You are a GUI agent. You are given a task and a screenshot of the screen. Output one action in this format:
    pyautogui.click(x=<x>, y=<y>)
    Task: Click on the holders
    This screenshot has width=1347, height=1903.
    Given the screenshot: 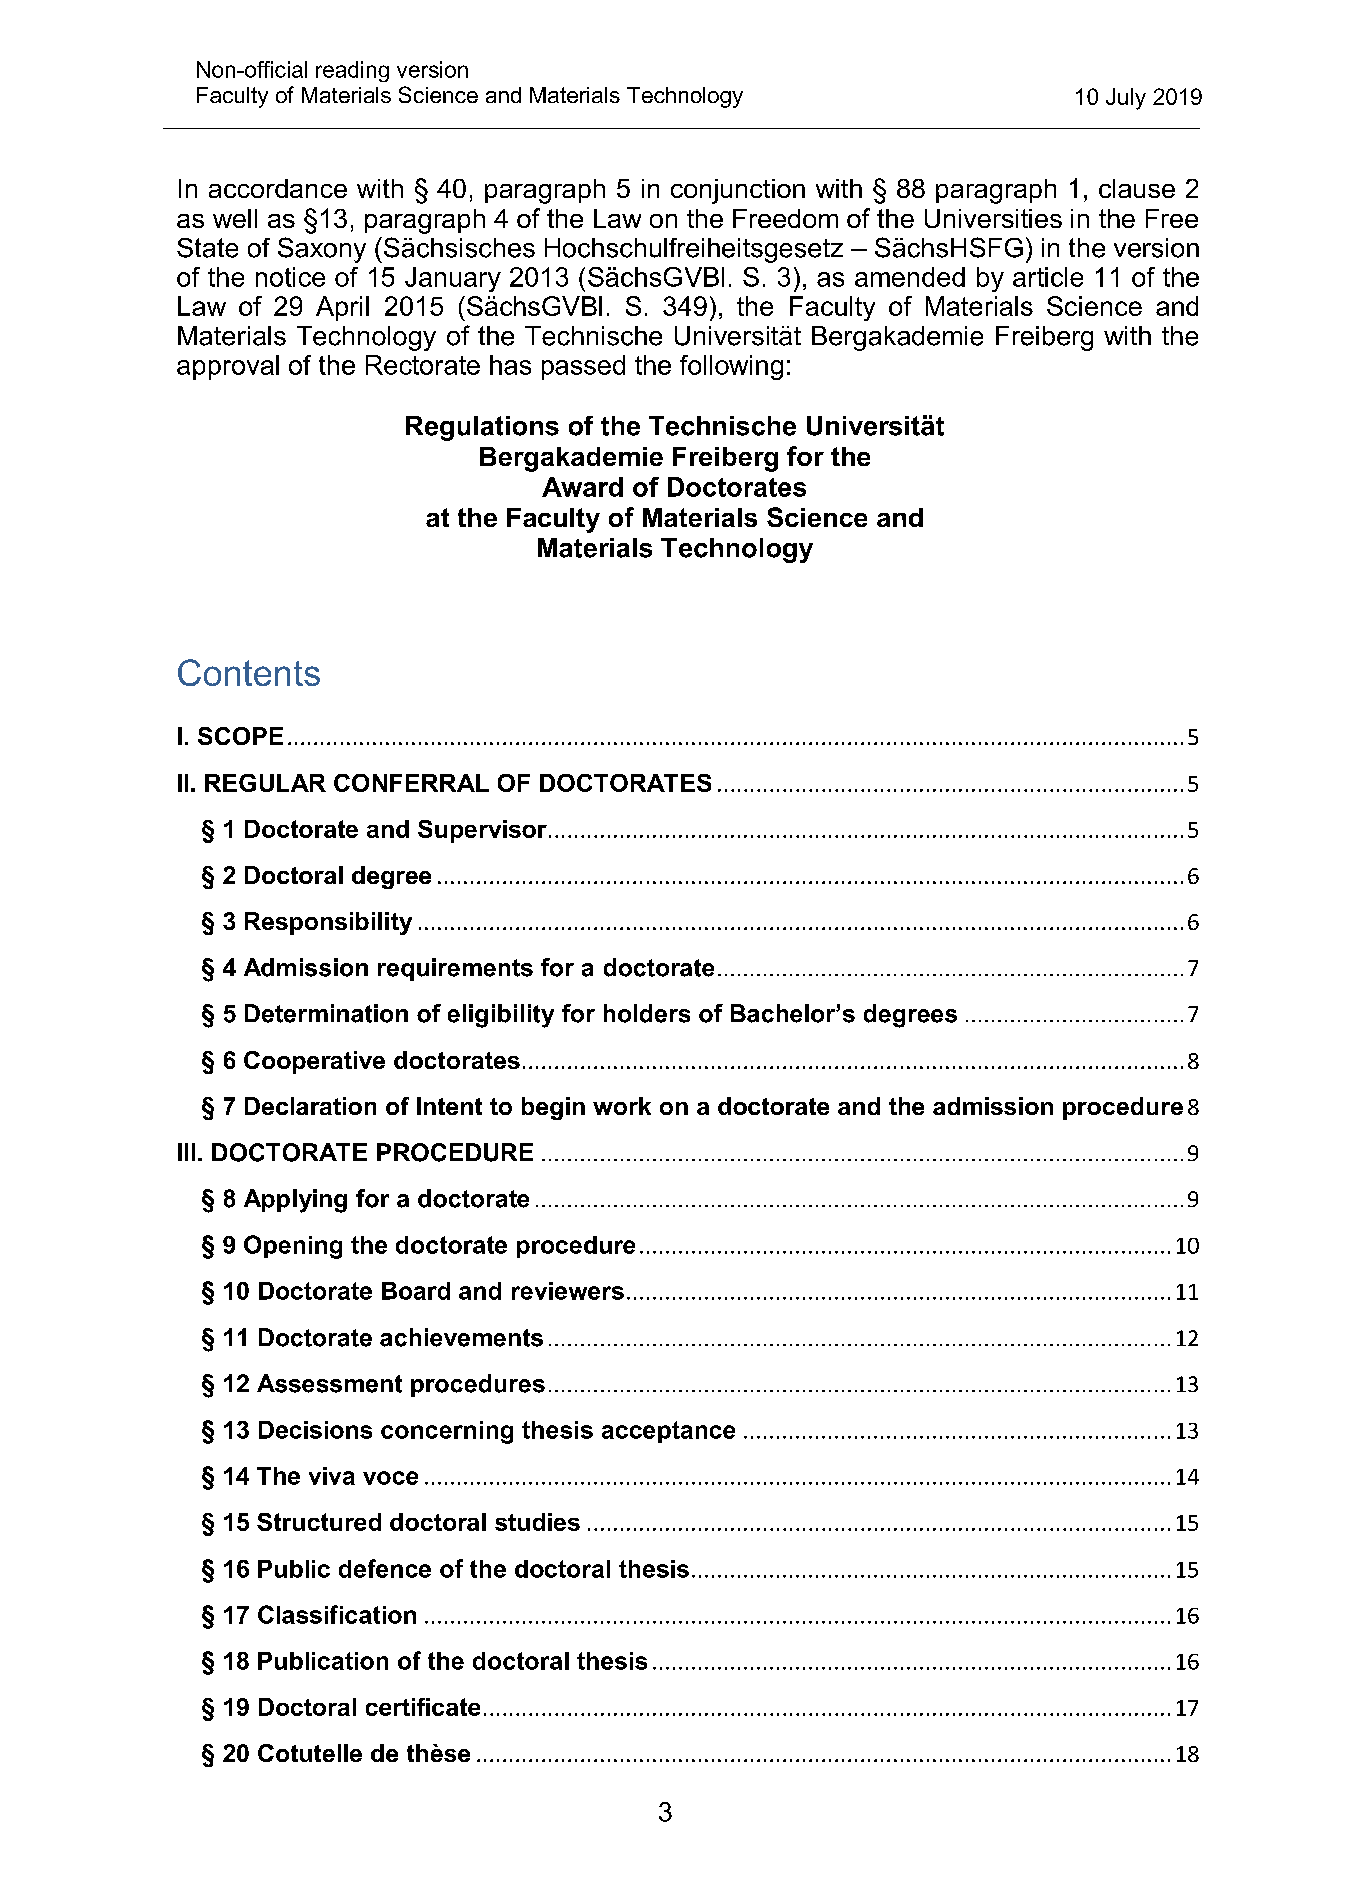 What is the action you would take?
    pyautogui.click(x=647, y=1013)
